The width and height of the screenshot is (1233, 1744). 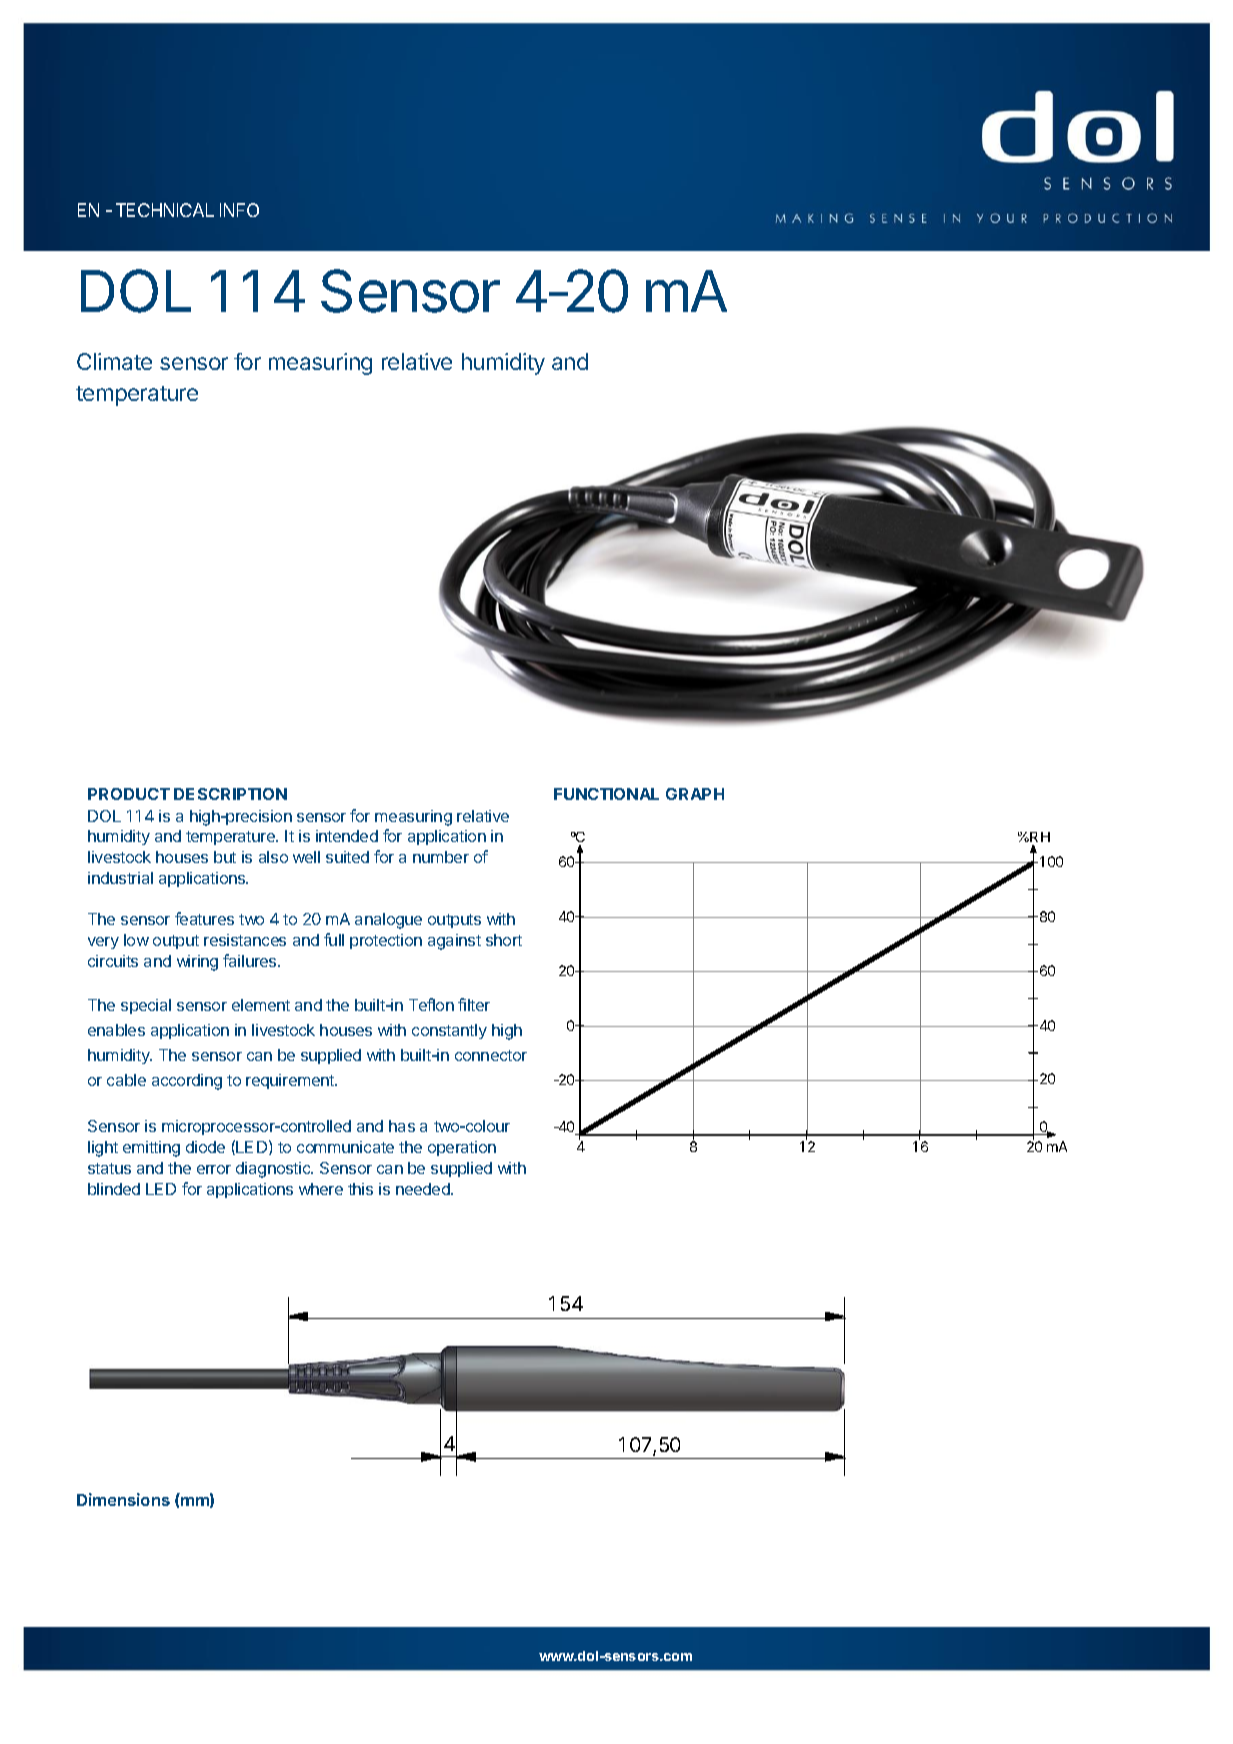 I want to click on needed, so click(x=424, y=1189).
